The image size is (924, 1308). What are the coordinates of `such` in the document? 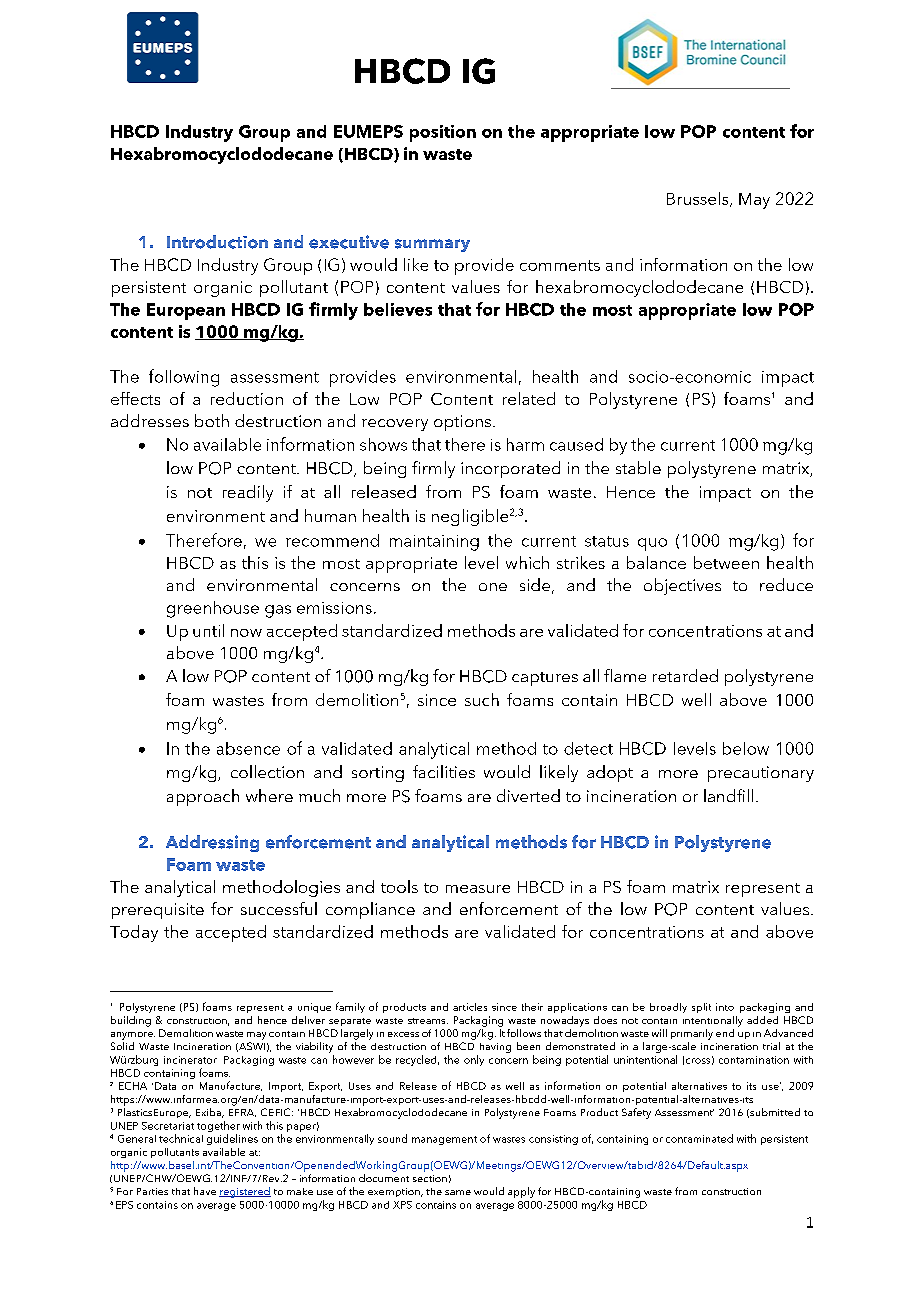 It's located at (482, 699).
